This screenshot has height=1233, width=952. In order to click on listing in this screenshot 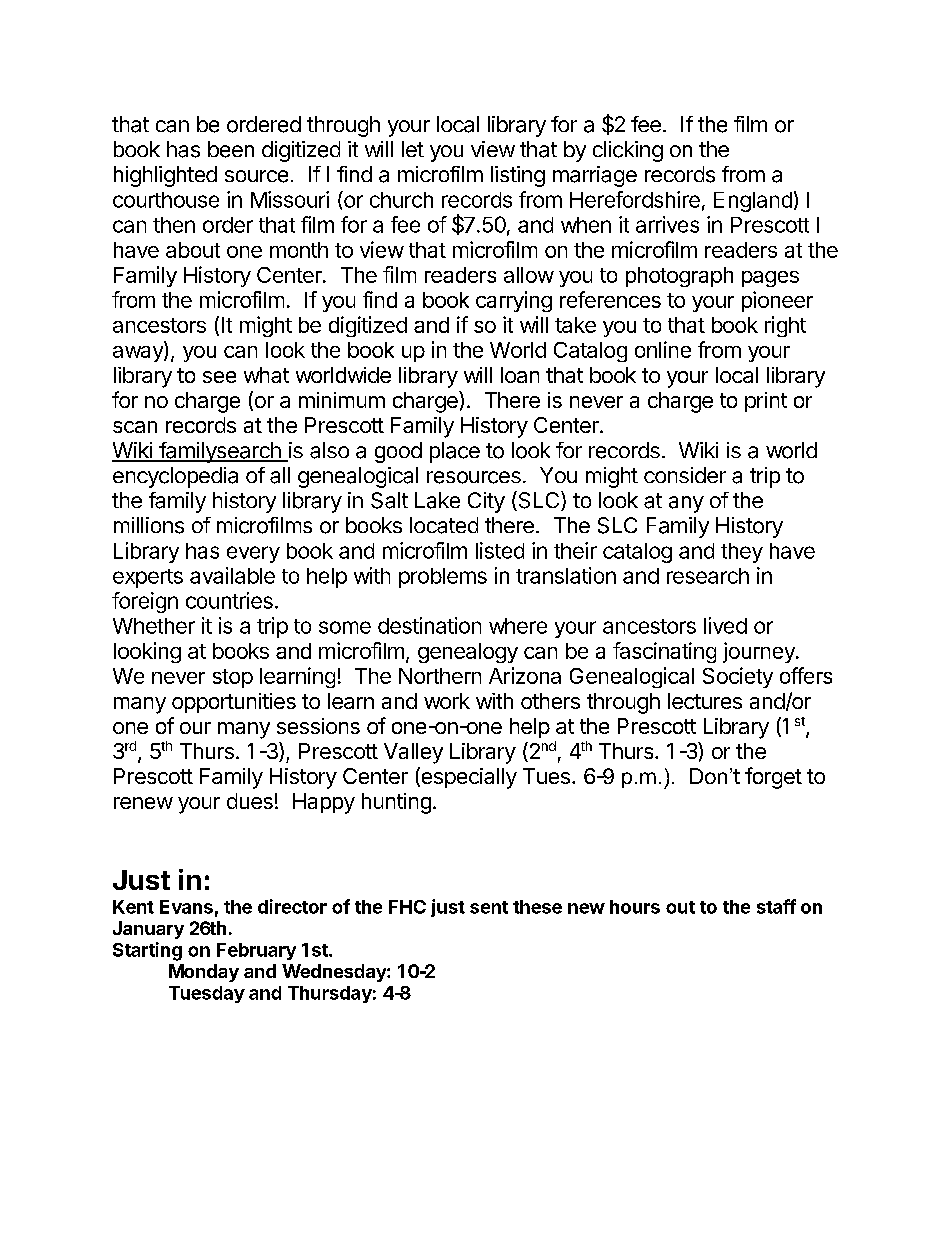, I will do `click(518, 176)`.
